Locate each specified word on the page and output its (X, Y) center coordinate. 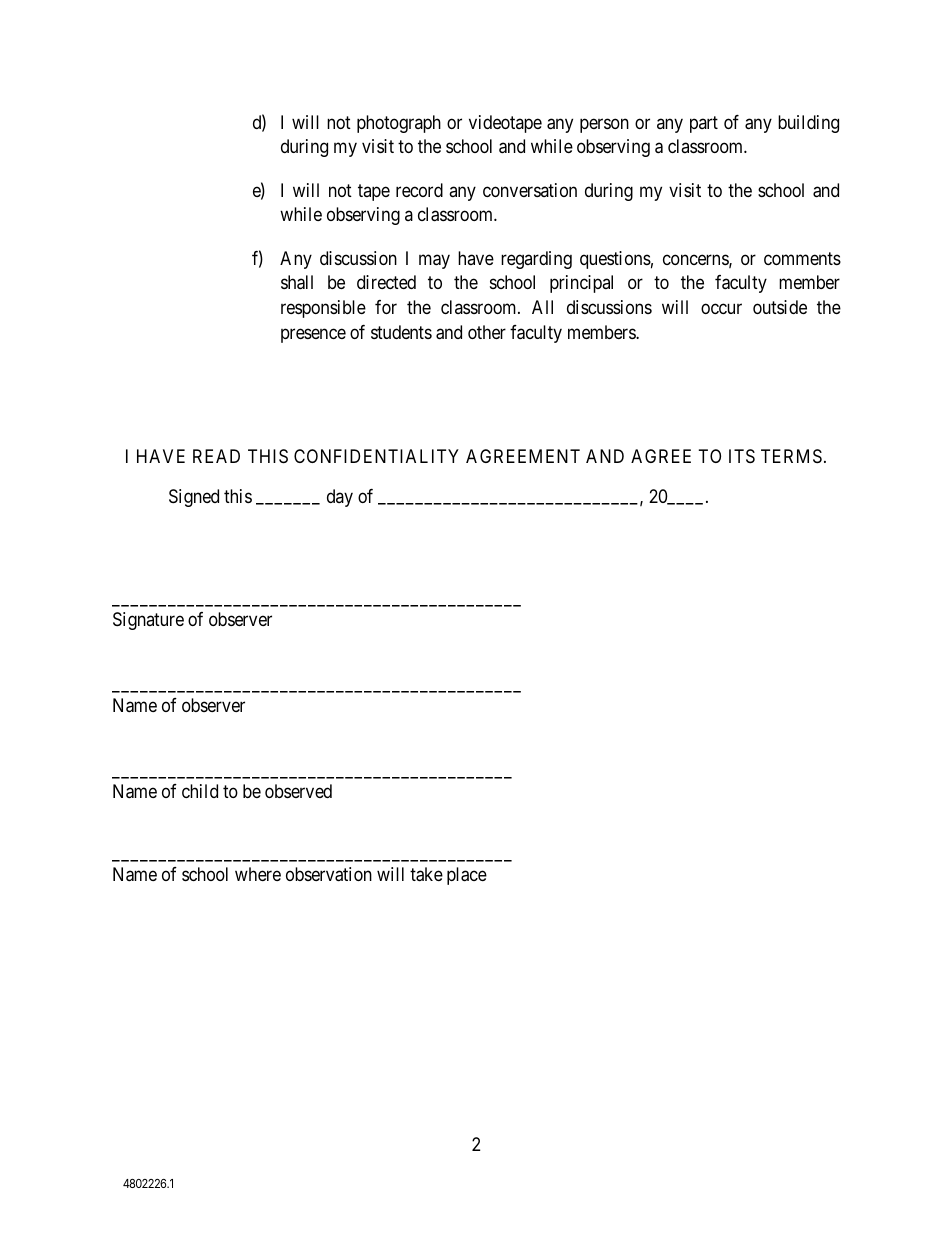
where (258, 874)
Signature (148, 621)
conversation (530, 190)
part (704, 124)
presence (313, 335)
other (487, 332)
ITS (742, 456)
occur (721, 309)
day (340, 498)
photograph (399, 124)
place (467, 876)
